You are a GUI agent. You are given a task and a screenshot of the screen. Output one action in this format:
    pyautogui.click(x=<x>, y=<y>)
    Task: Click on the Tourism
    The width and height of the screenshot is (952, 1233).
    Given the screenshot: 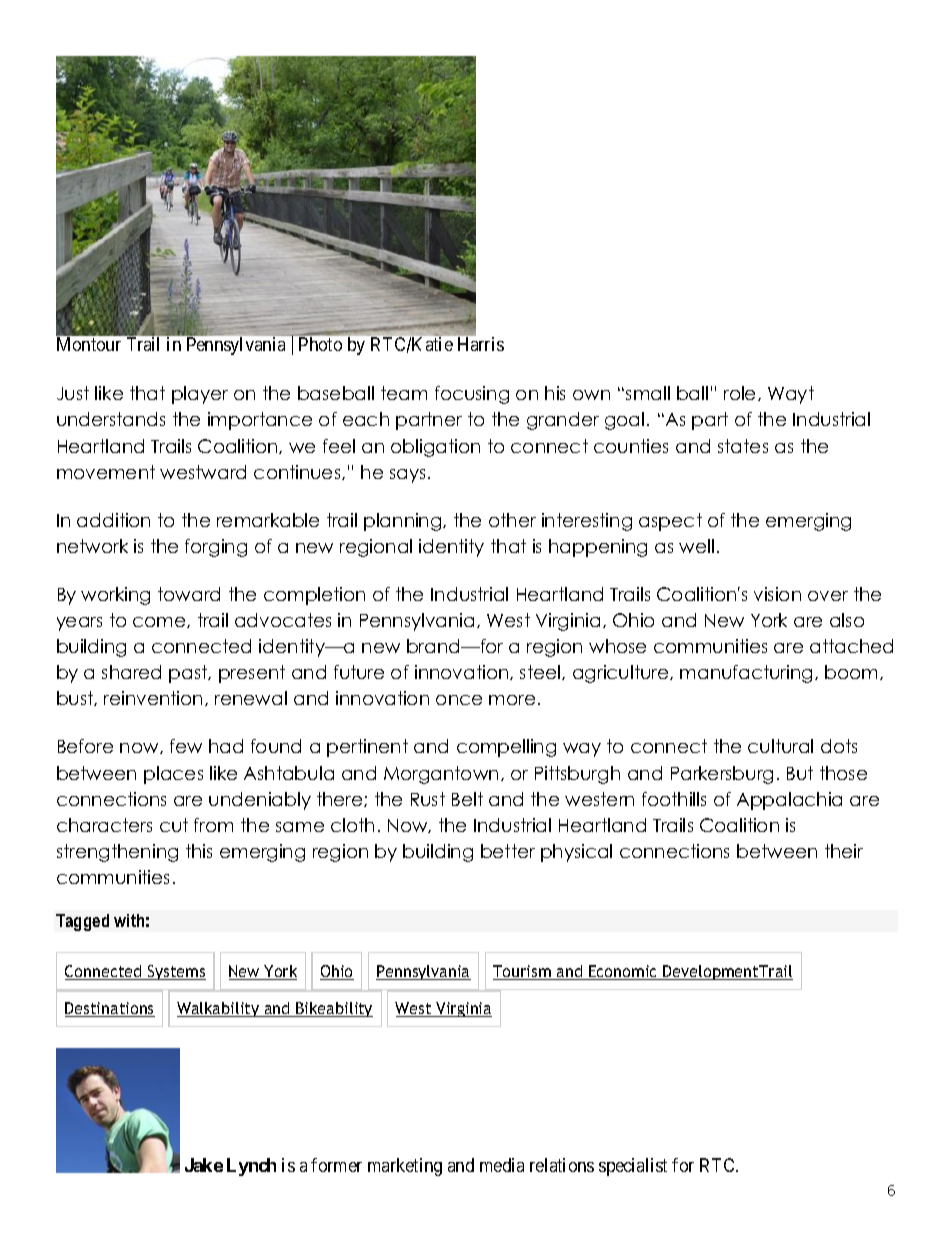 What is the action you would take?
    pyautogui.click(x=523, y=972)
